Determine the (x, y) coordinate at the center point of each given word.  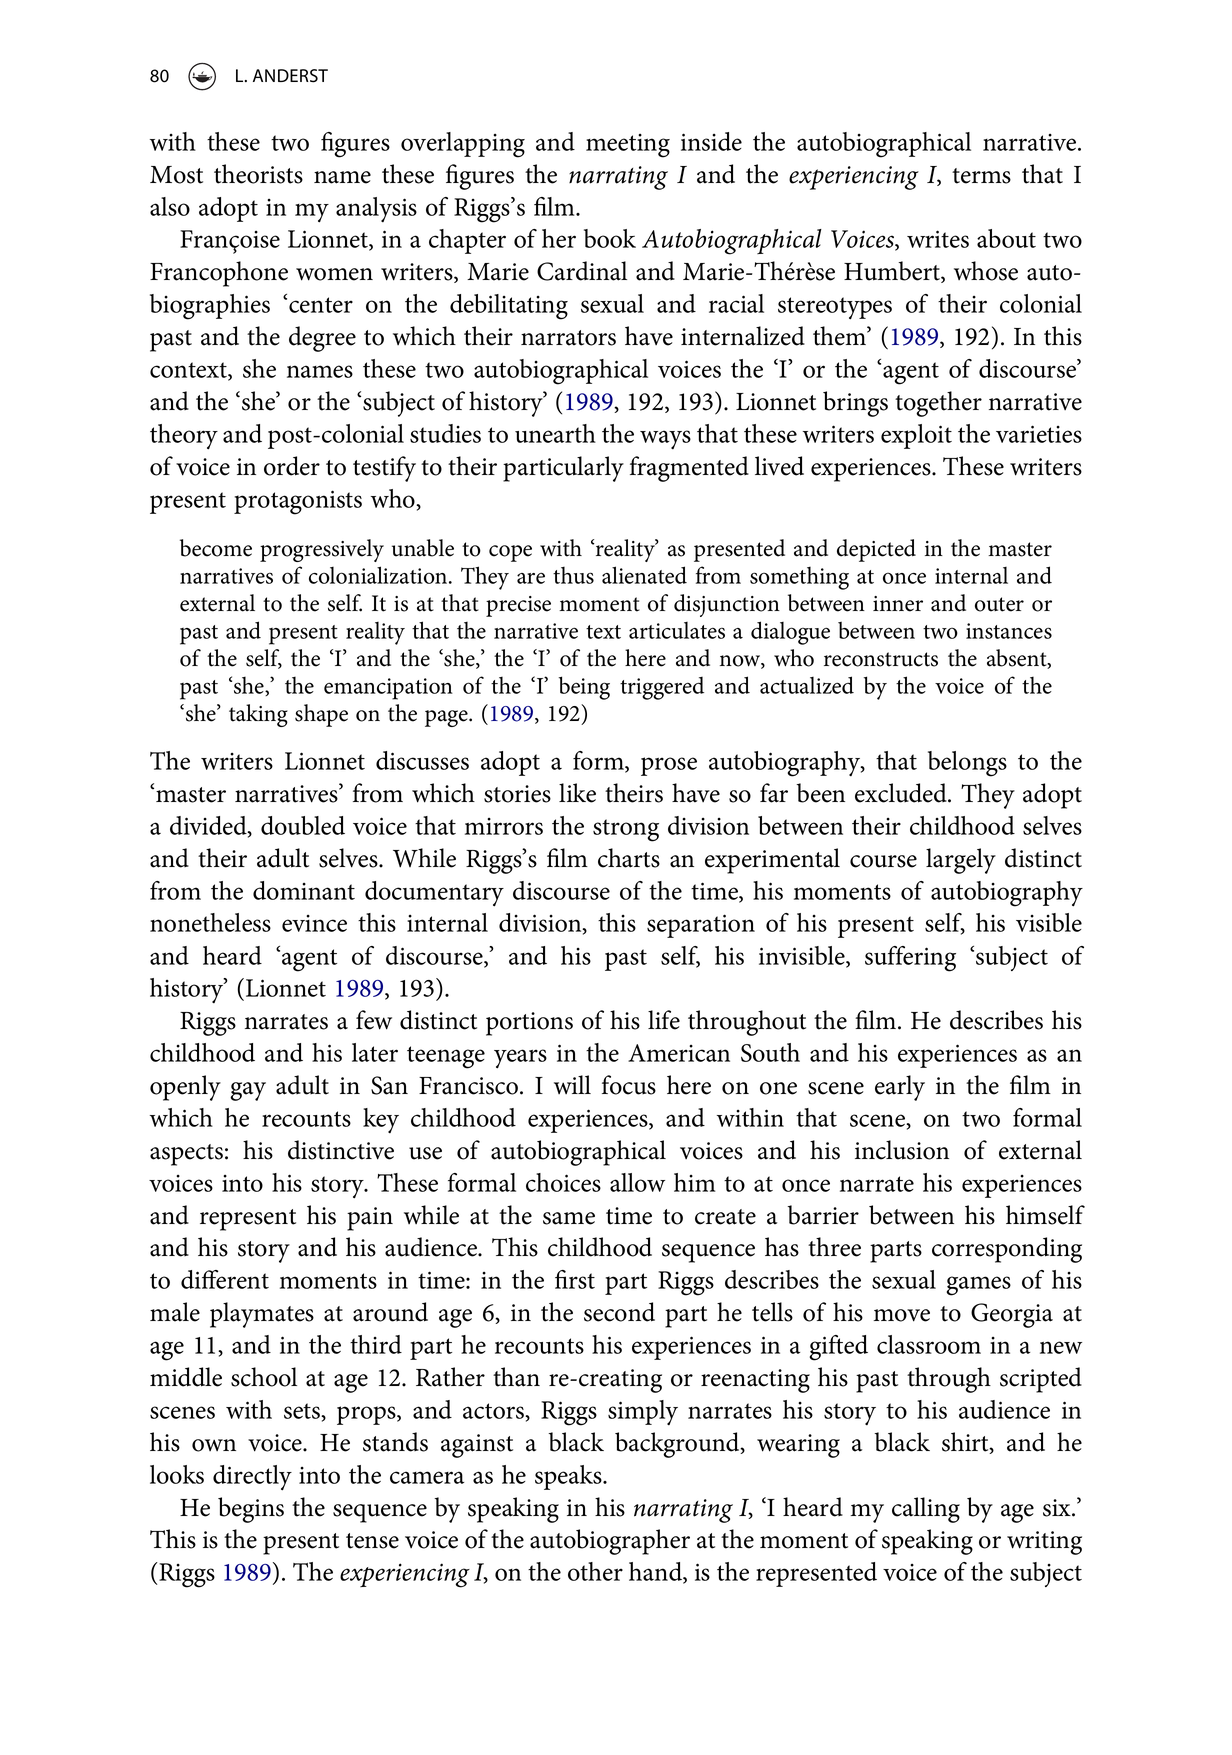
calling (926, 1510)
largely (961, 861)
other (595, 1571)
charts (629, 858)
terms (981, 176)
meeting (628, 146)
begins (251, 1510)
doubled (303, 825)
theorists (258, 174)
